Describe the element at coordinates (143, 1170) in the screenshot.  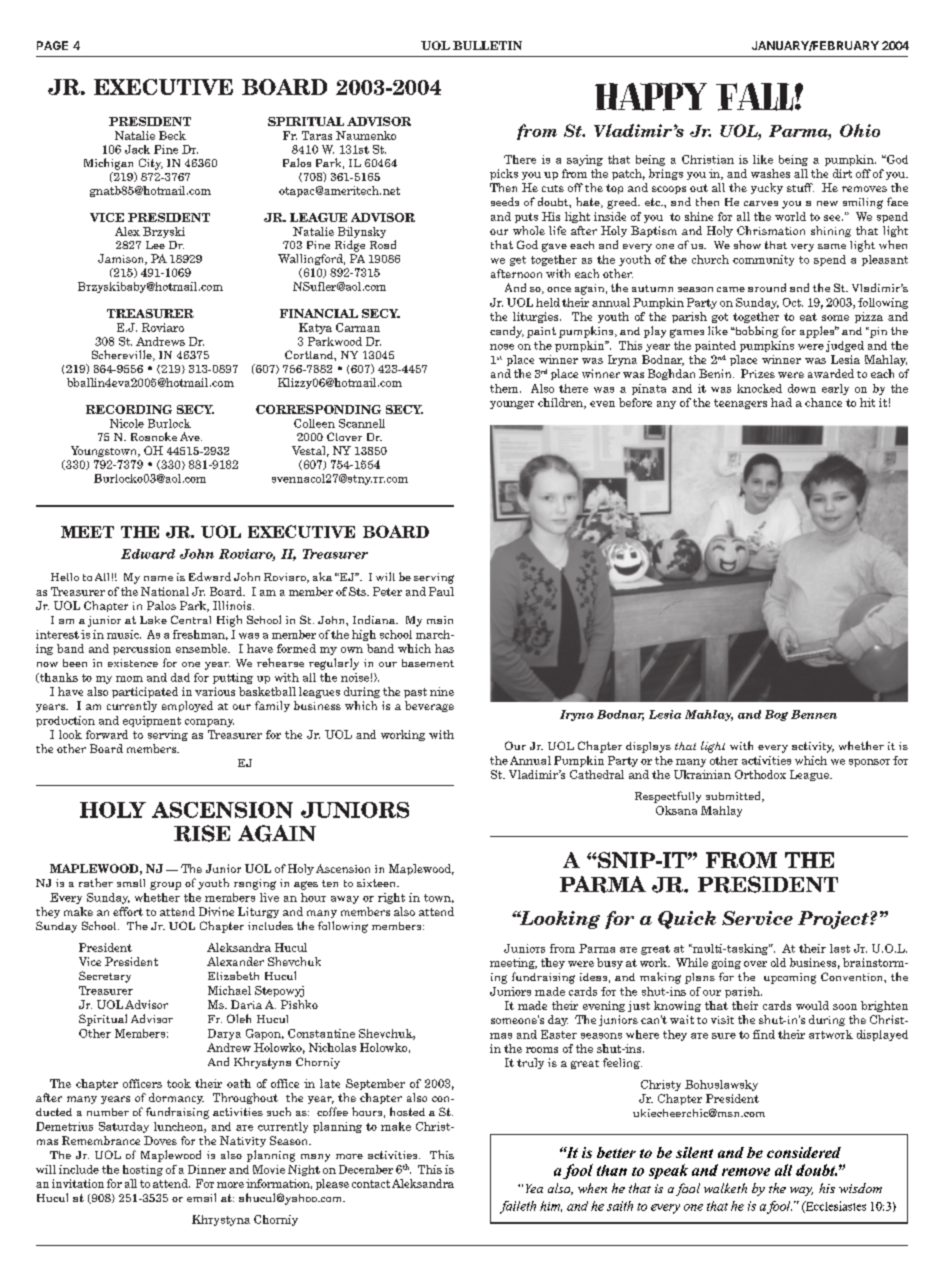
I see `hosting` at that location.
